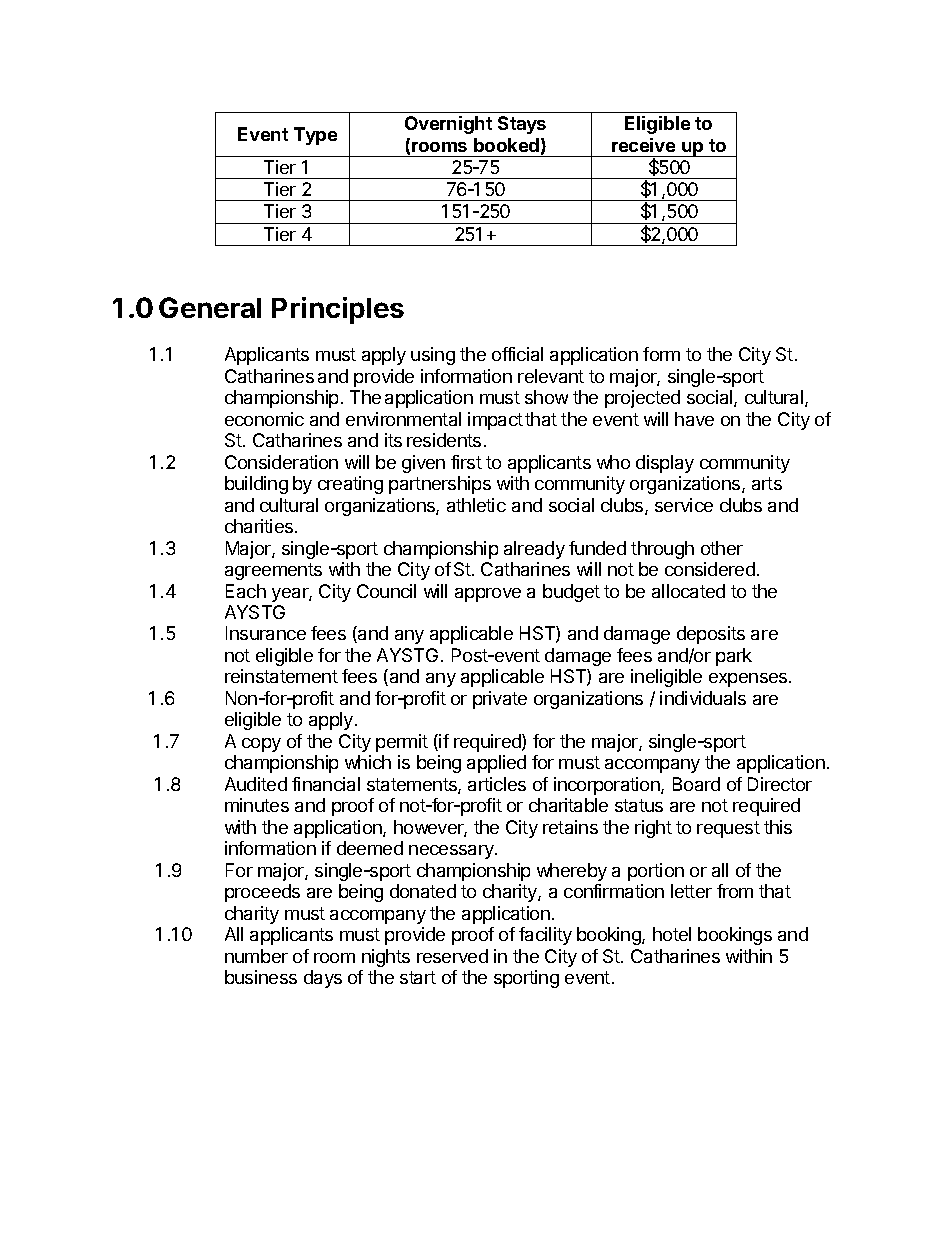 Image resolution: width=952 pixels, height=1233 pixels. What do you see at coordinates (694, 419) in the page?
I see `have` at bounding box center [694, 419].
